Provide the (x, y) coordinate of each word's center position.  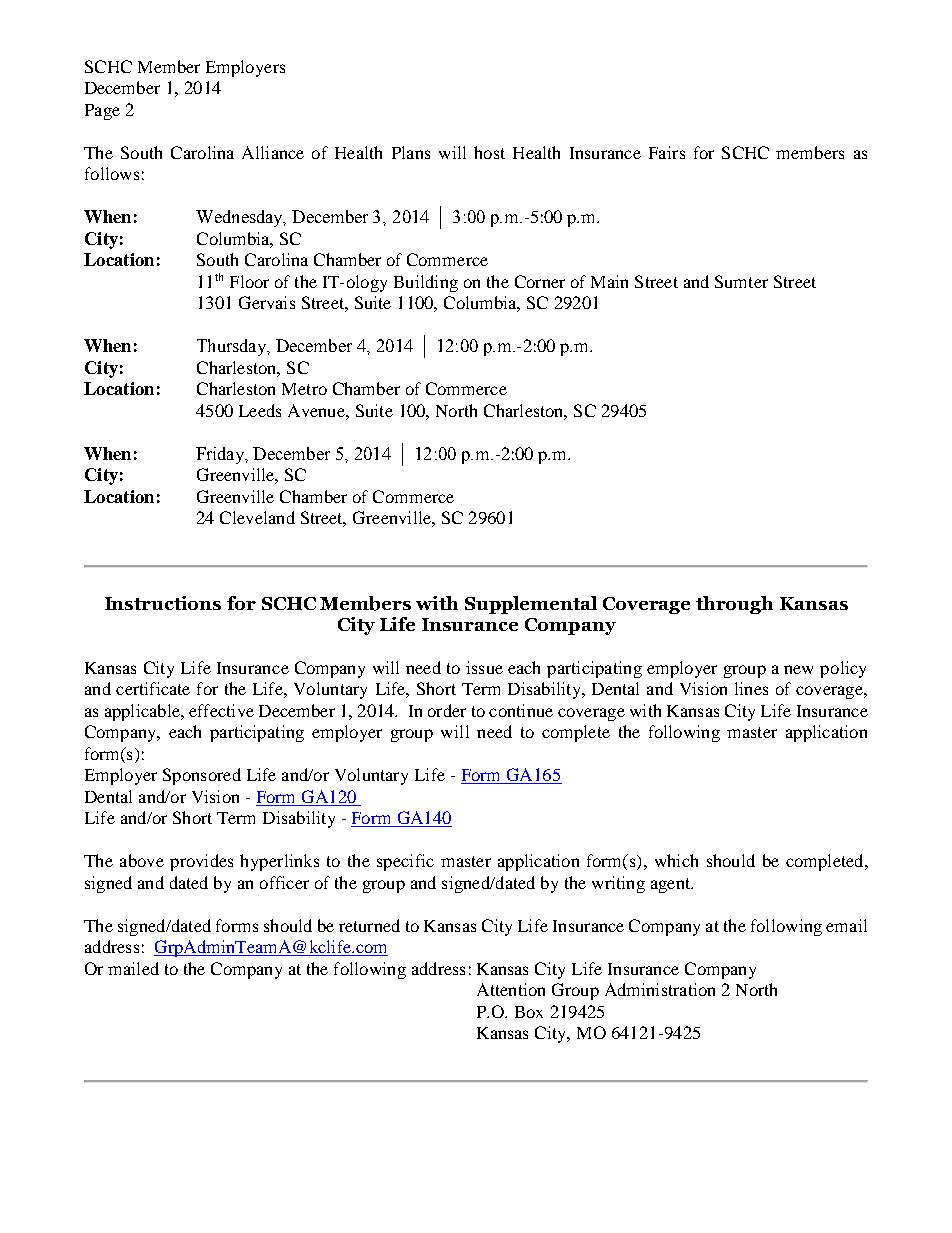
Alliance (273, 152)
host (489, 152)
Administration (660, 989)
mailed (133, 968)
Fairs (667, 152)
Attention (511, 989)
